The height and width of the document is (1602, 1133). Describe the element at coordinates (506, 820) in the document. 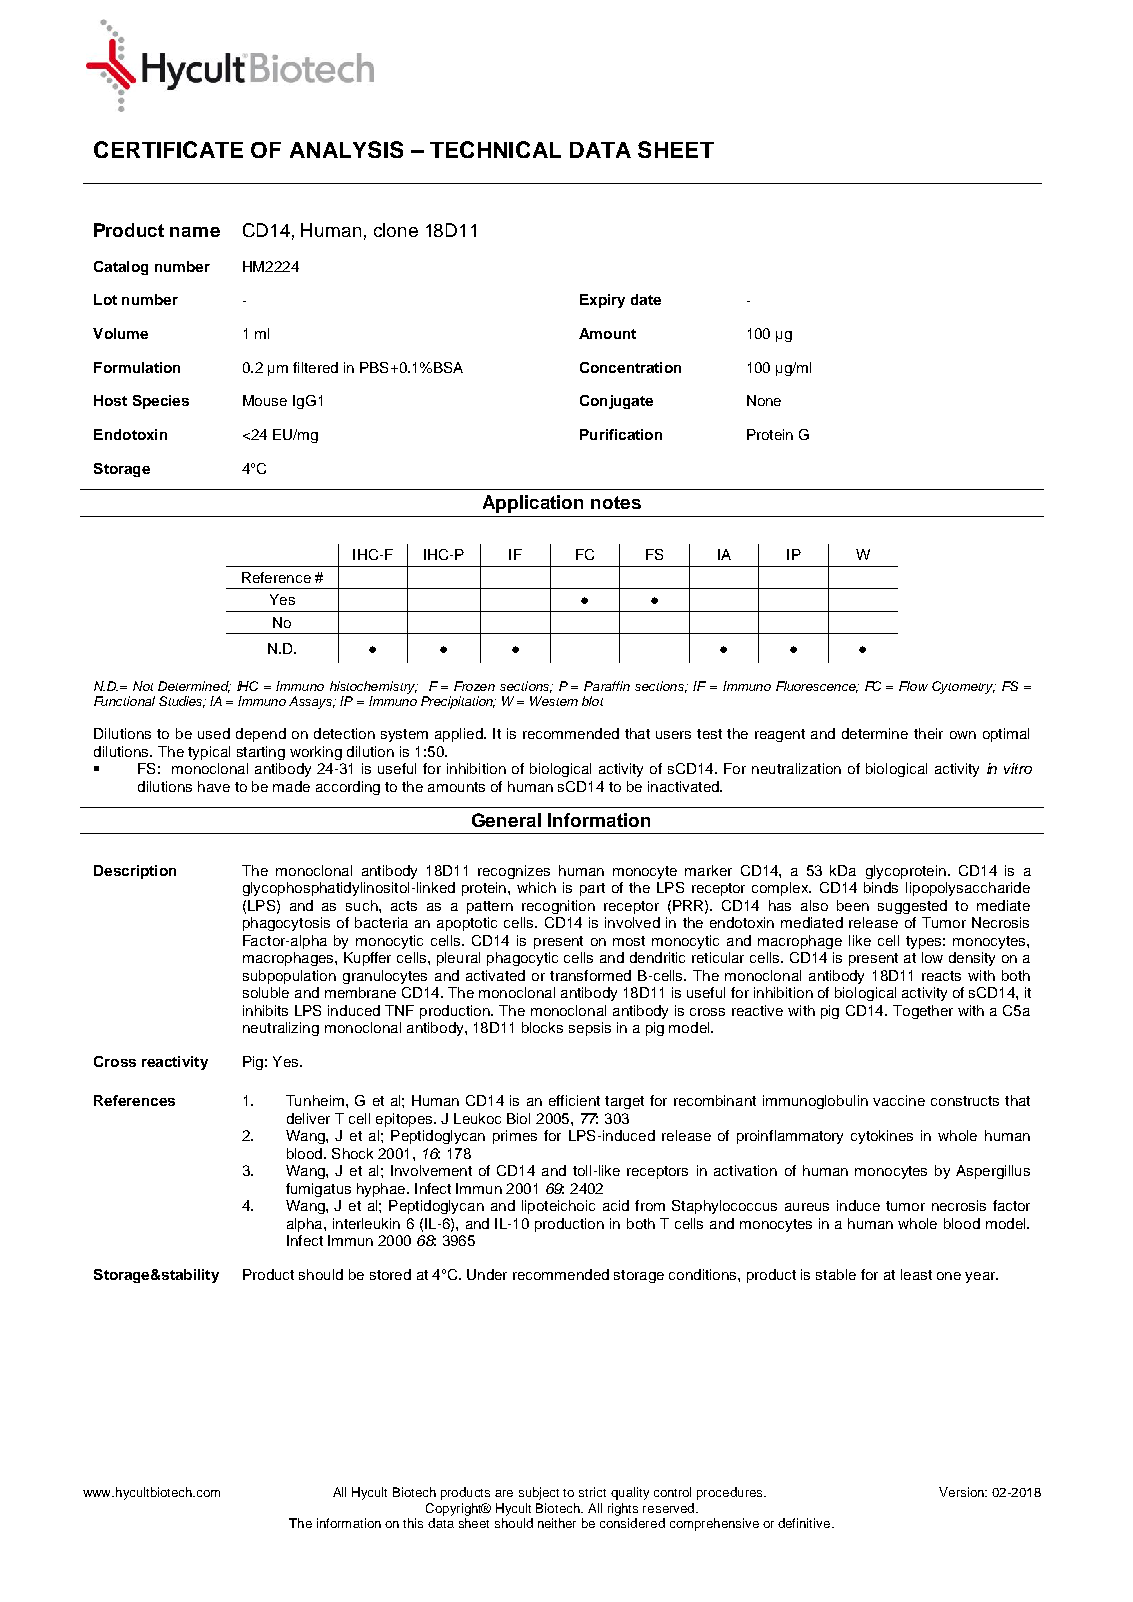

I see `General` at that location.
